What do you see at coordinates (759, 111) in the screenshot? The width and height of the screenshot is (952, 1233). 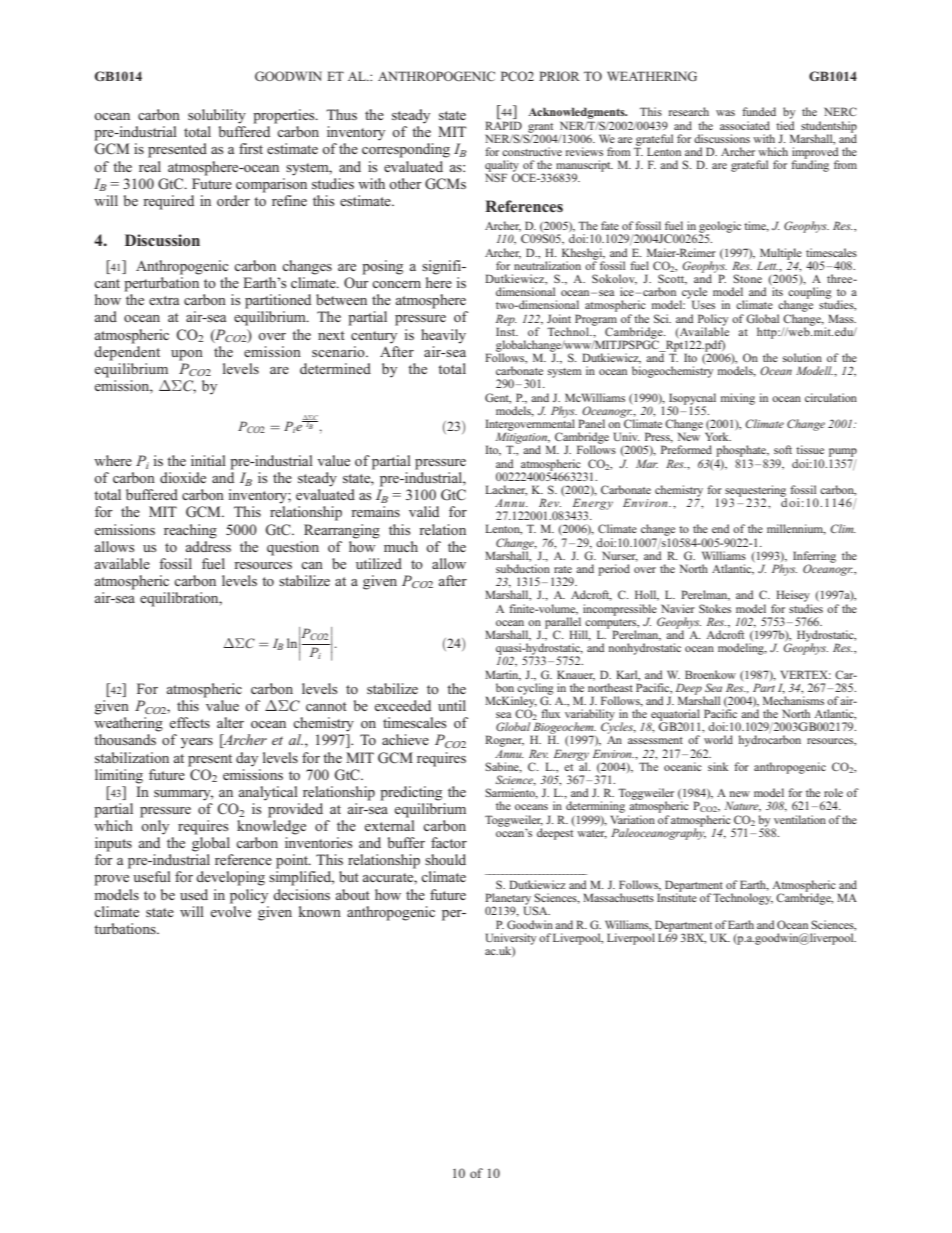 I see `funded` at bounding box center [759, 111].
